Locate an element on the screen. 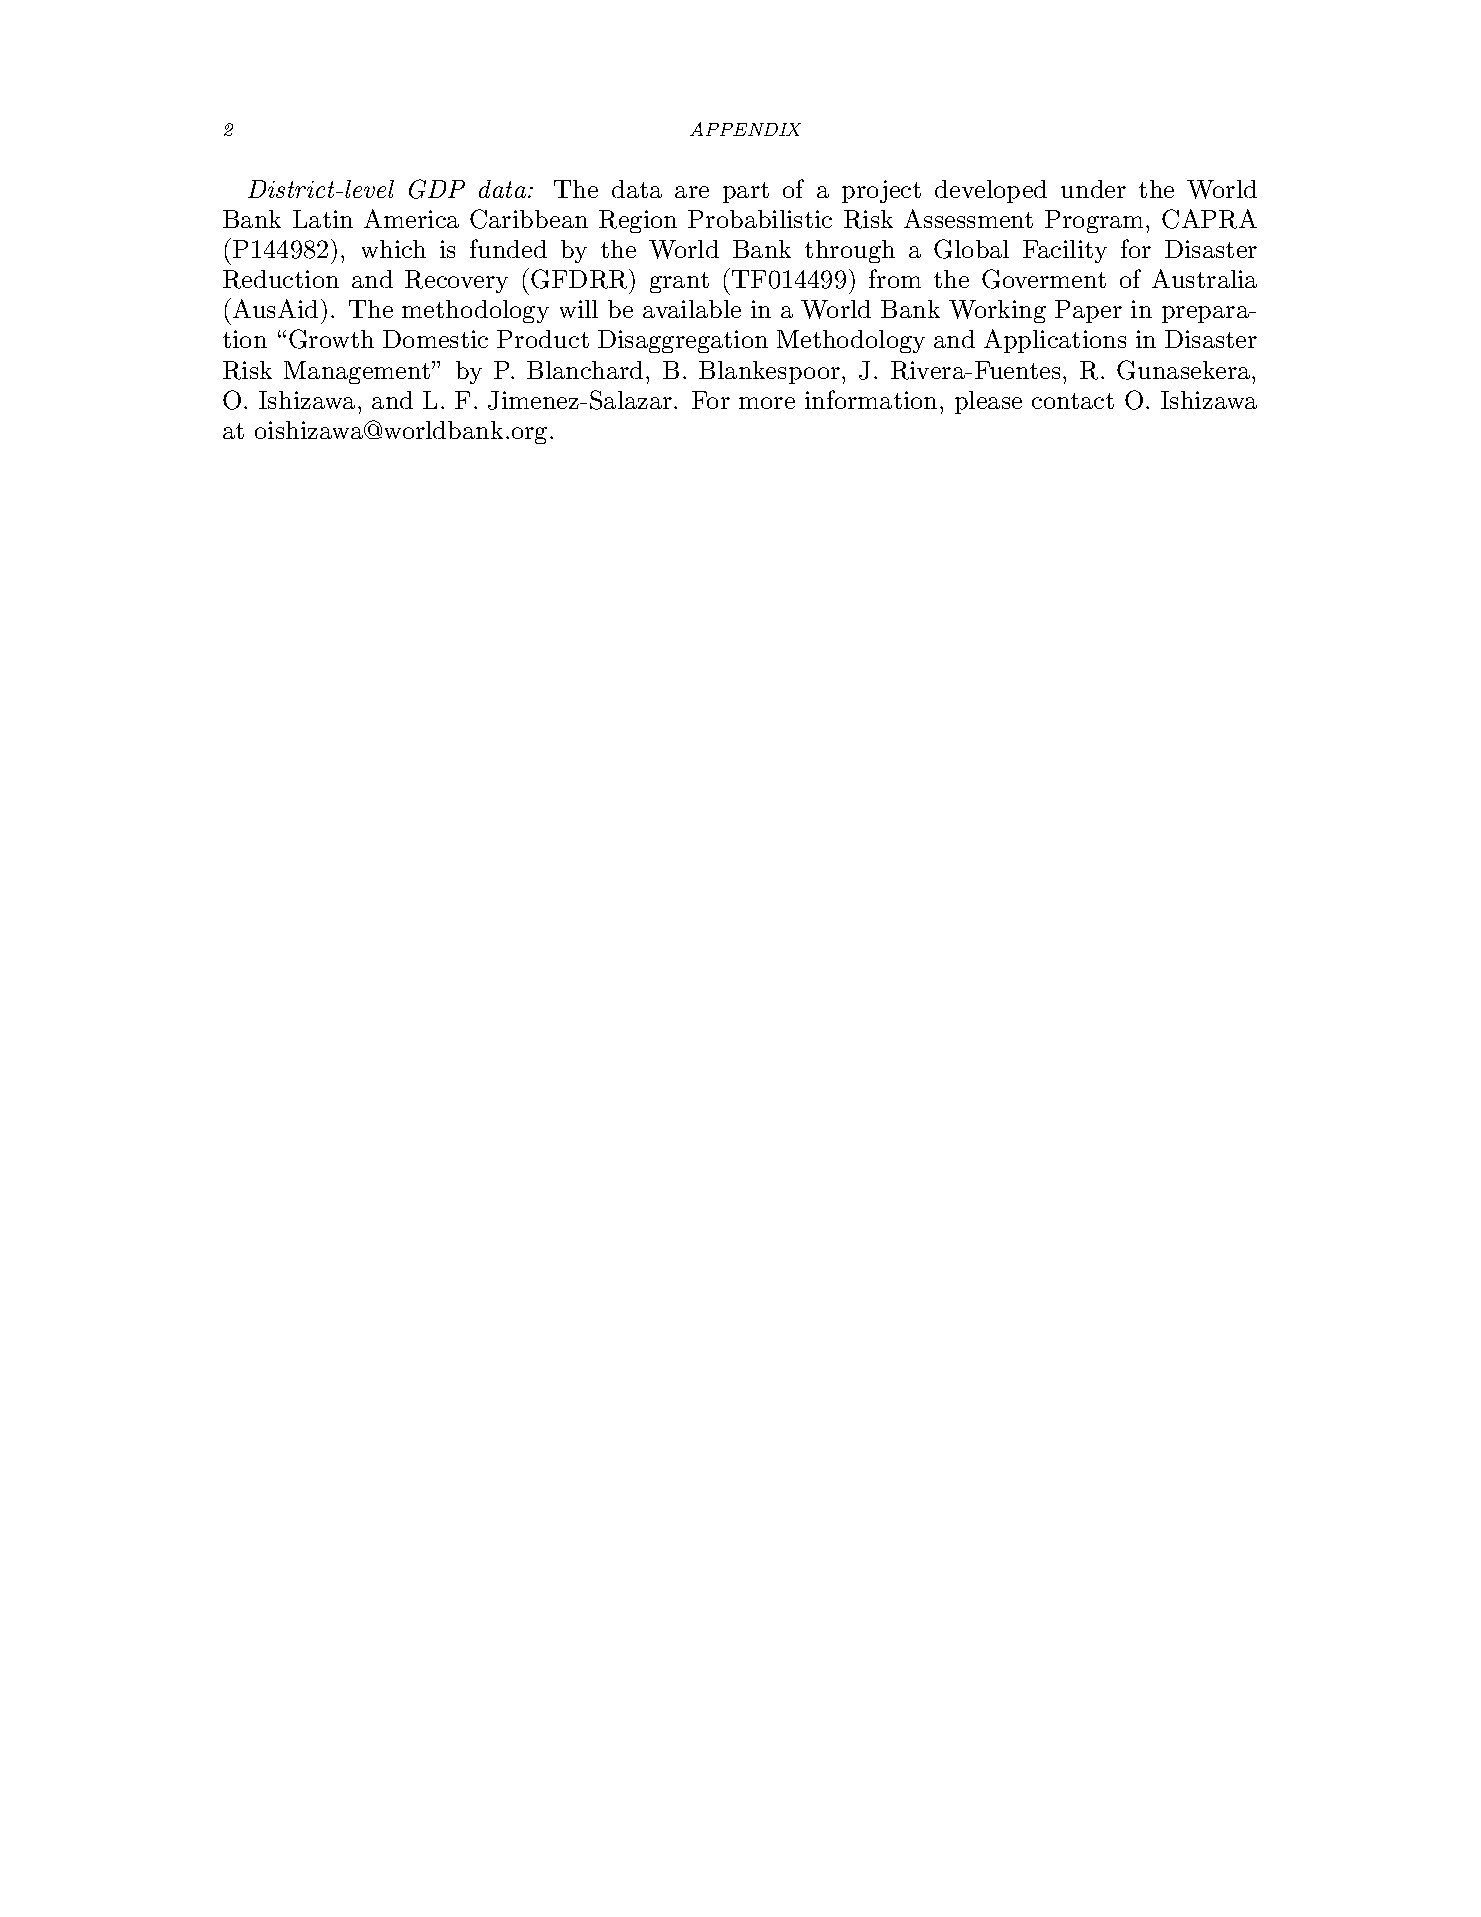 The width and height of the screenshot is (1481, 1917). contact is located at coordinates (1073, 401).
